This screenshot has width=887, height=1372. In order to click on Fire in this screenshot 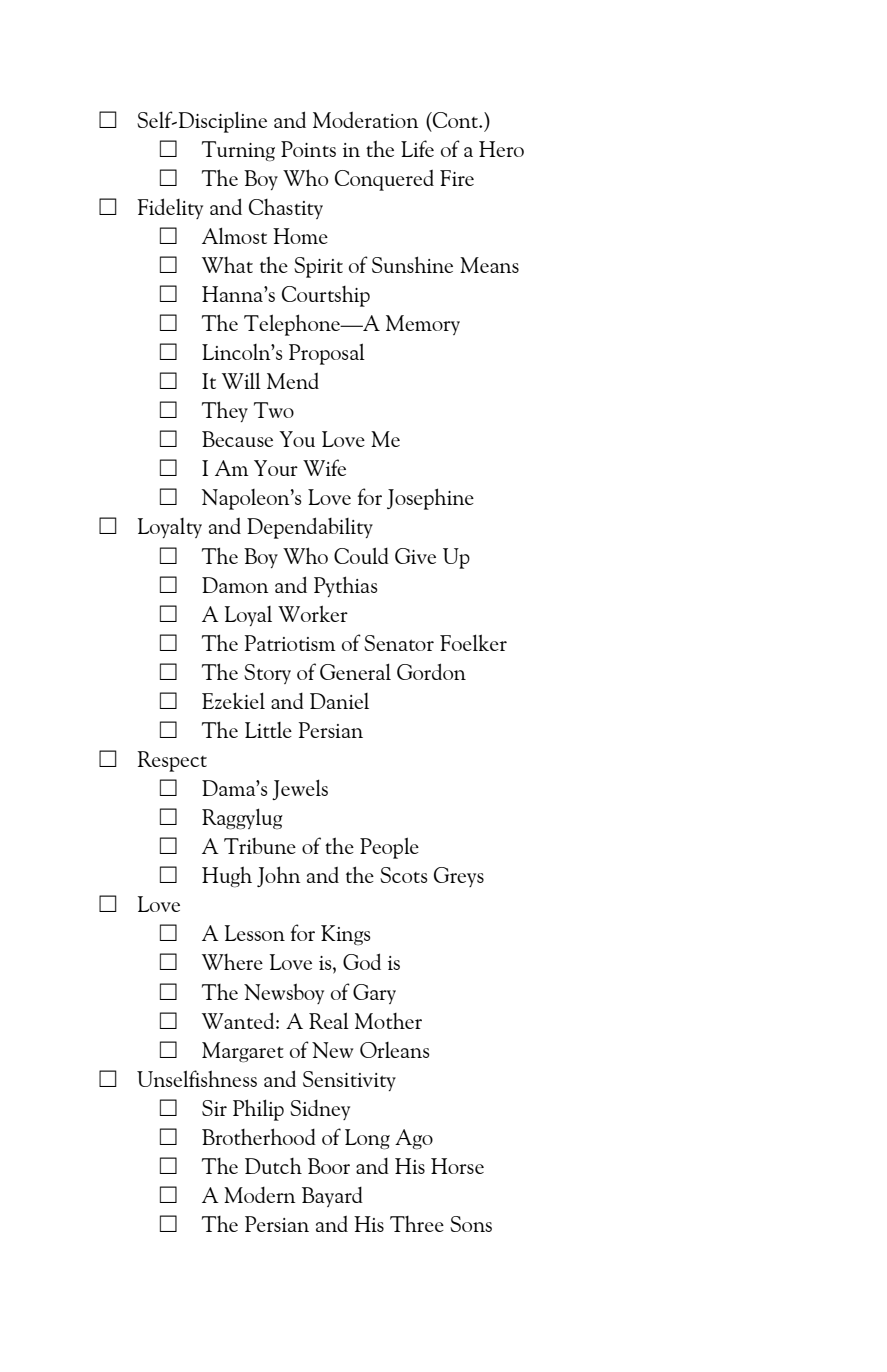, I will do `click(457, 178)`.
